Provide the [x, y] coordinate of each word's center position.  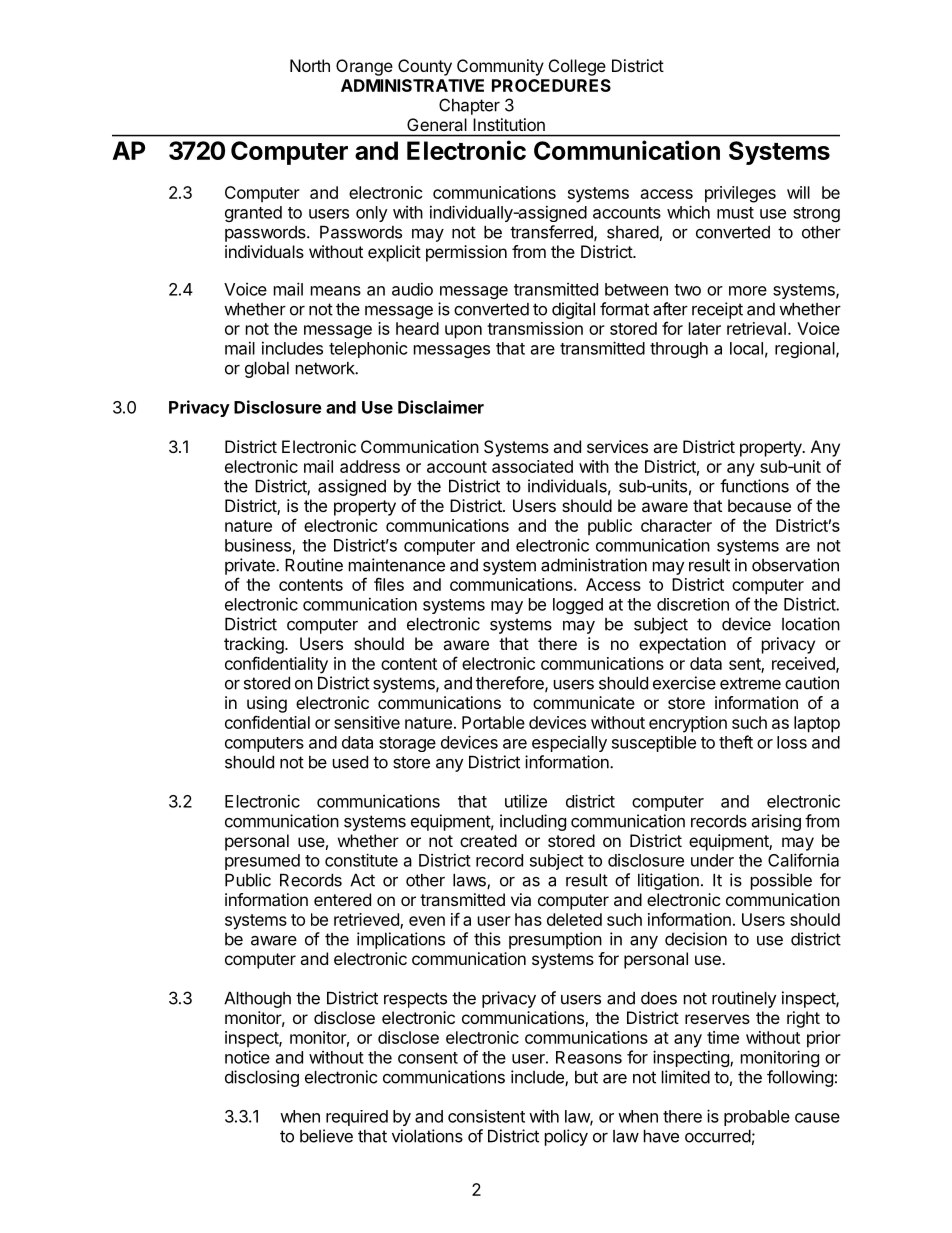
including [533, 822]
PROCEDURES [551, 85]
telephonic [368, 349]
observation [795, 565]
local [746, 348]
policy [566, 1137]
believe [326, 1136]
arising [776, 822]
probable [757, 1118]
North [310, 65]
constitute [361, 860]
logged [578, 606]
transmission [535, 328]
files [389, 584]
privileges [740, 194]
